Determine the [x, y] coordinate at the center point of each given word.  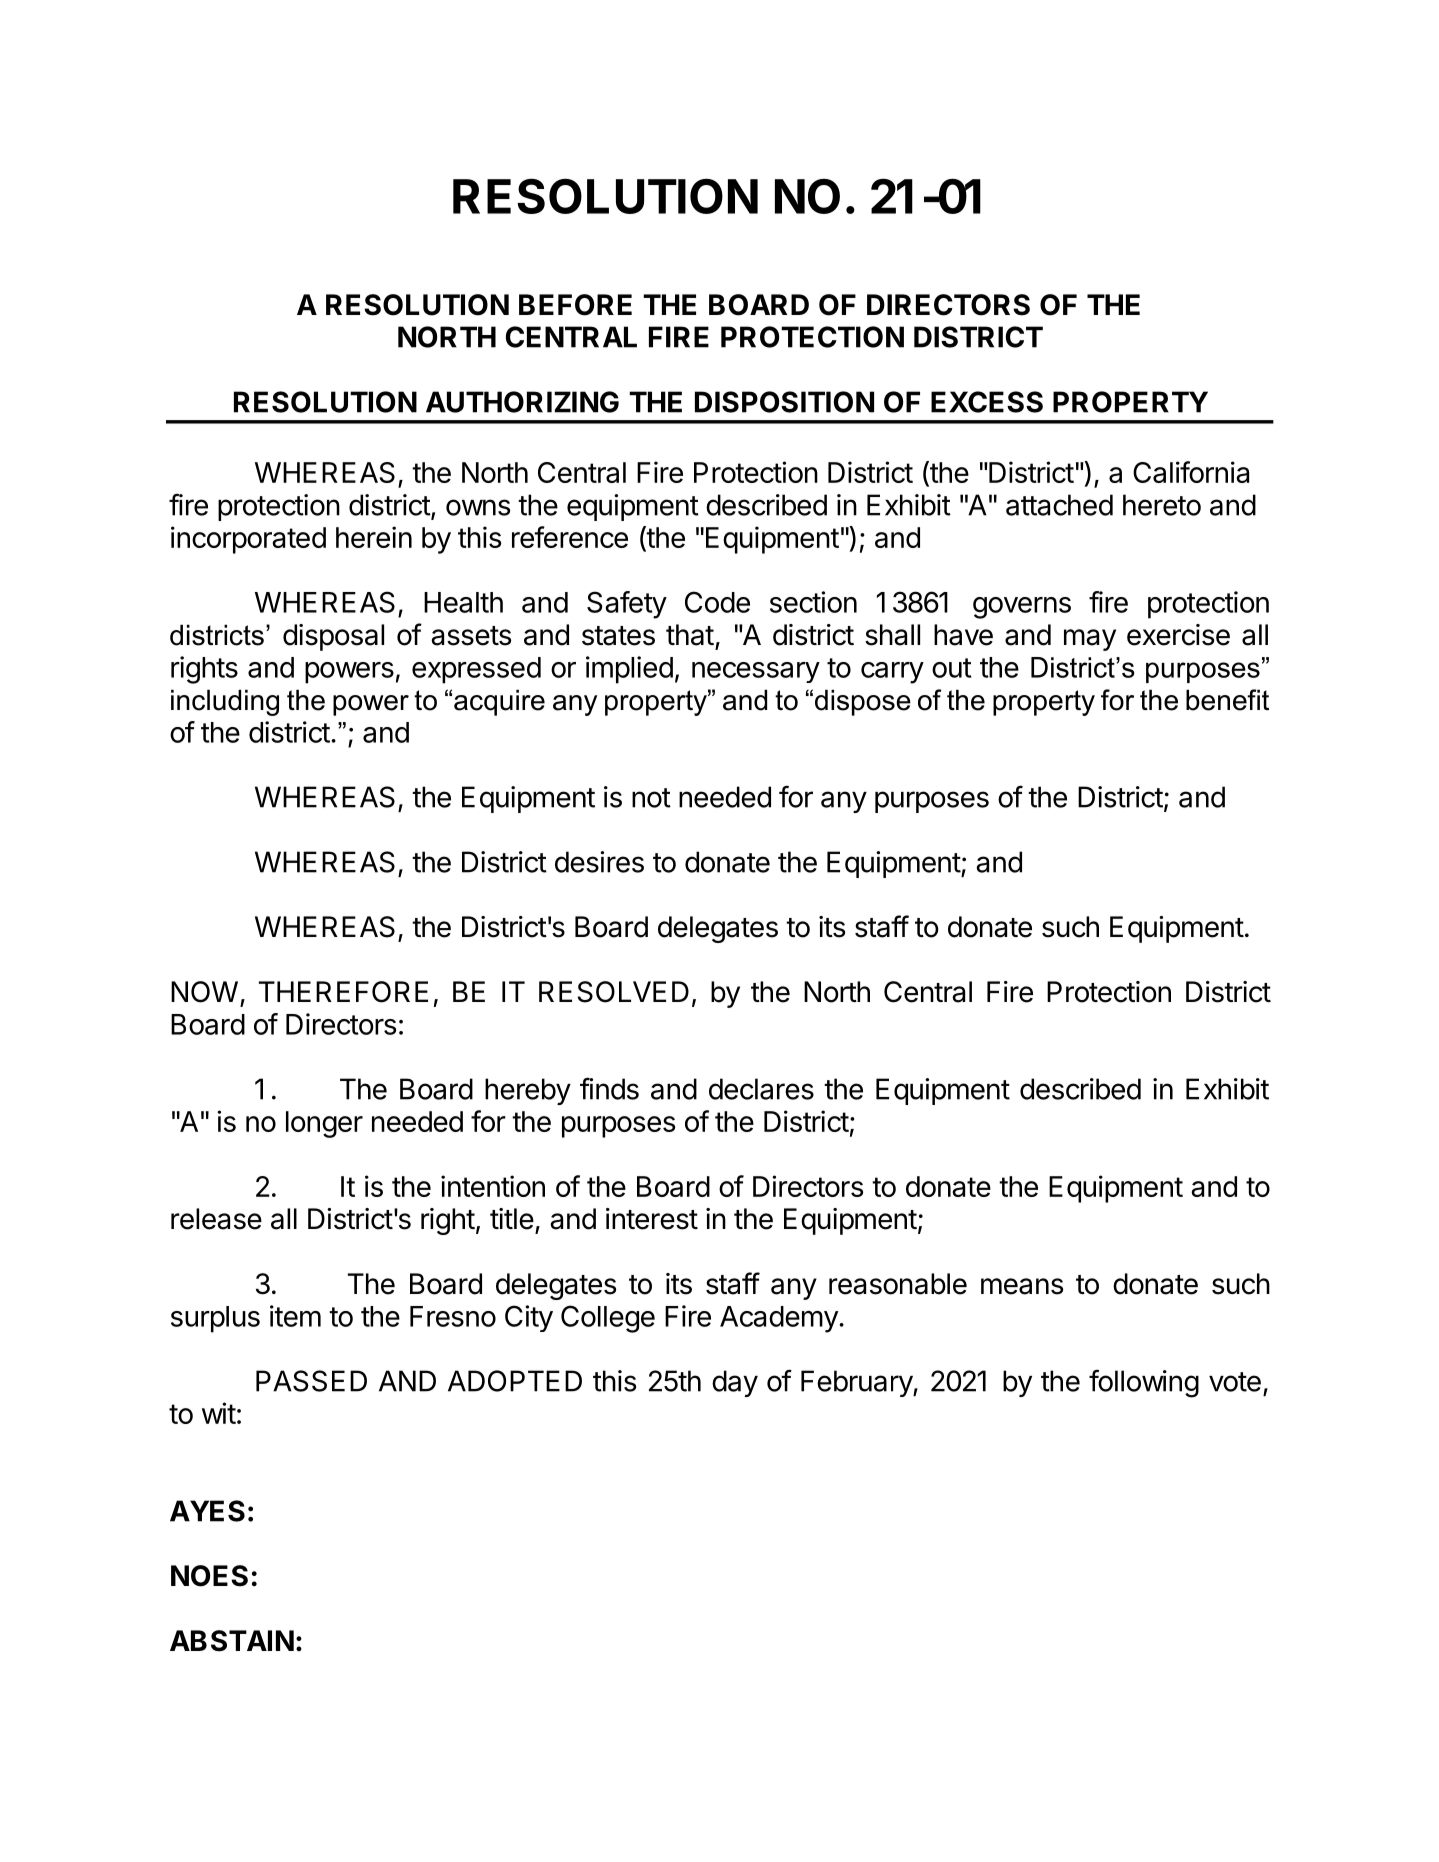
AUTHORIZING [522, 402]
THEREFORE [343, 992]
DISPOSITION [784, 402]
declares [761, 1089]
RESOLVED [614, 992]
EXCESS [987, 402]
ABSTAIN [232, 1641]
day [735, 1383]
